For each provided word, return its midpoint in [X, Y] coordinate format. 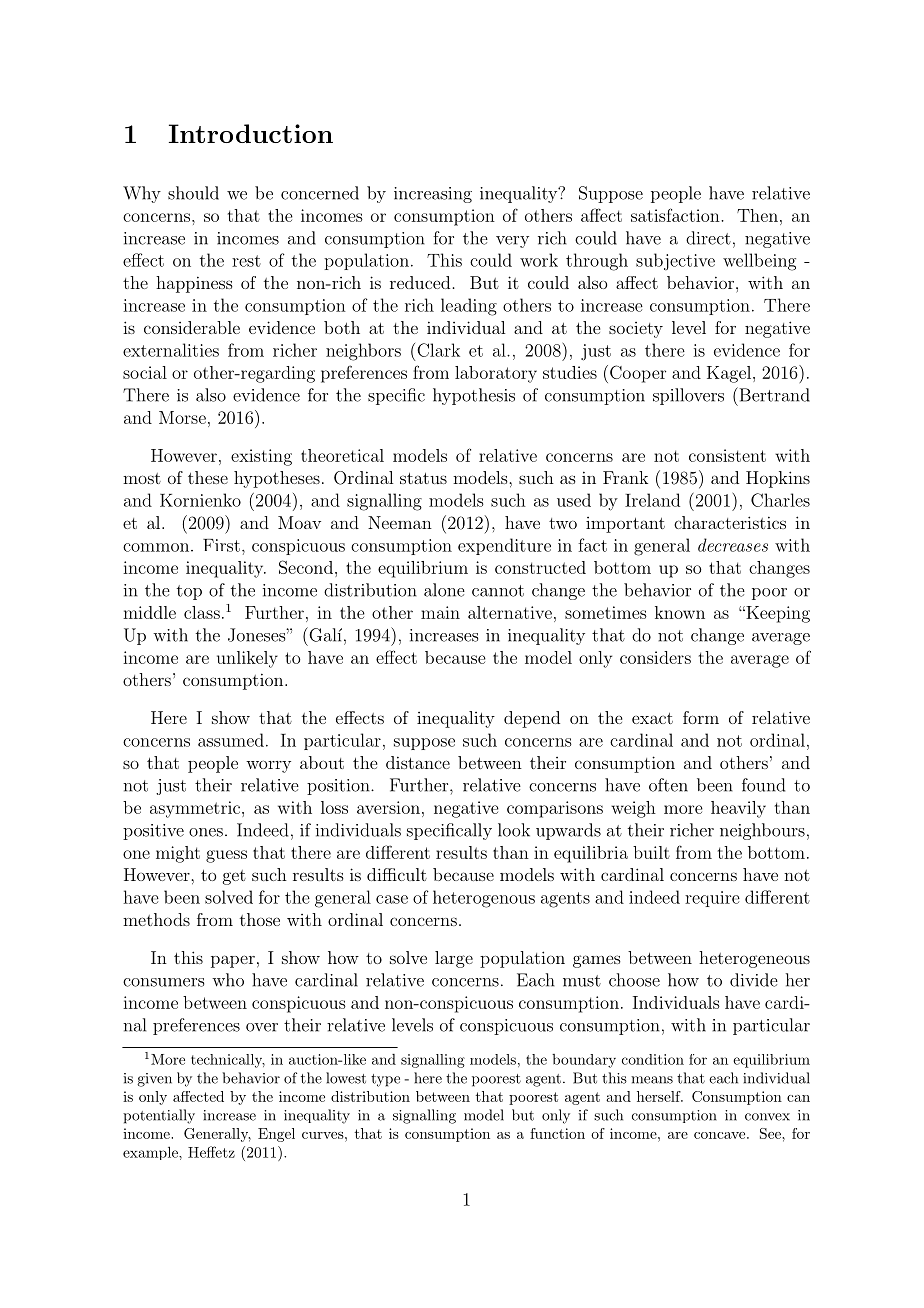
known [680, 612]
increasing [433, 195]
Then [757, 215]
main [440, 612]
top [189, 592]
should [193, 193]
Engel [276, 1135]
